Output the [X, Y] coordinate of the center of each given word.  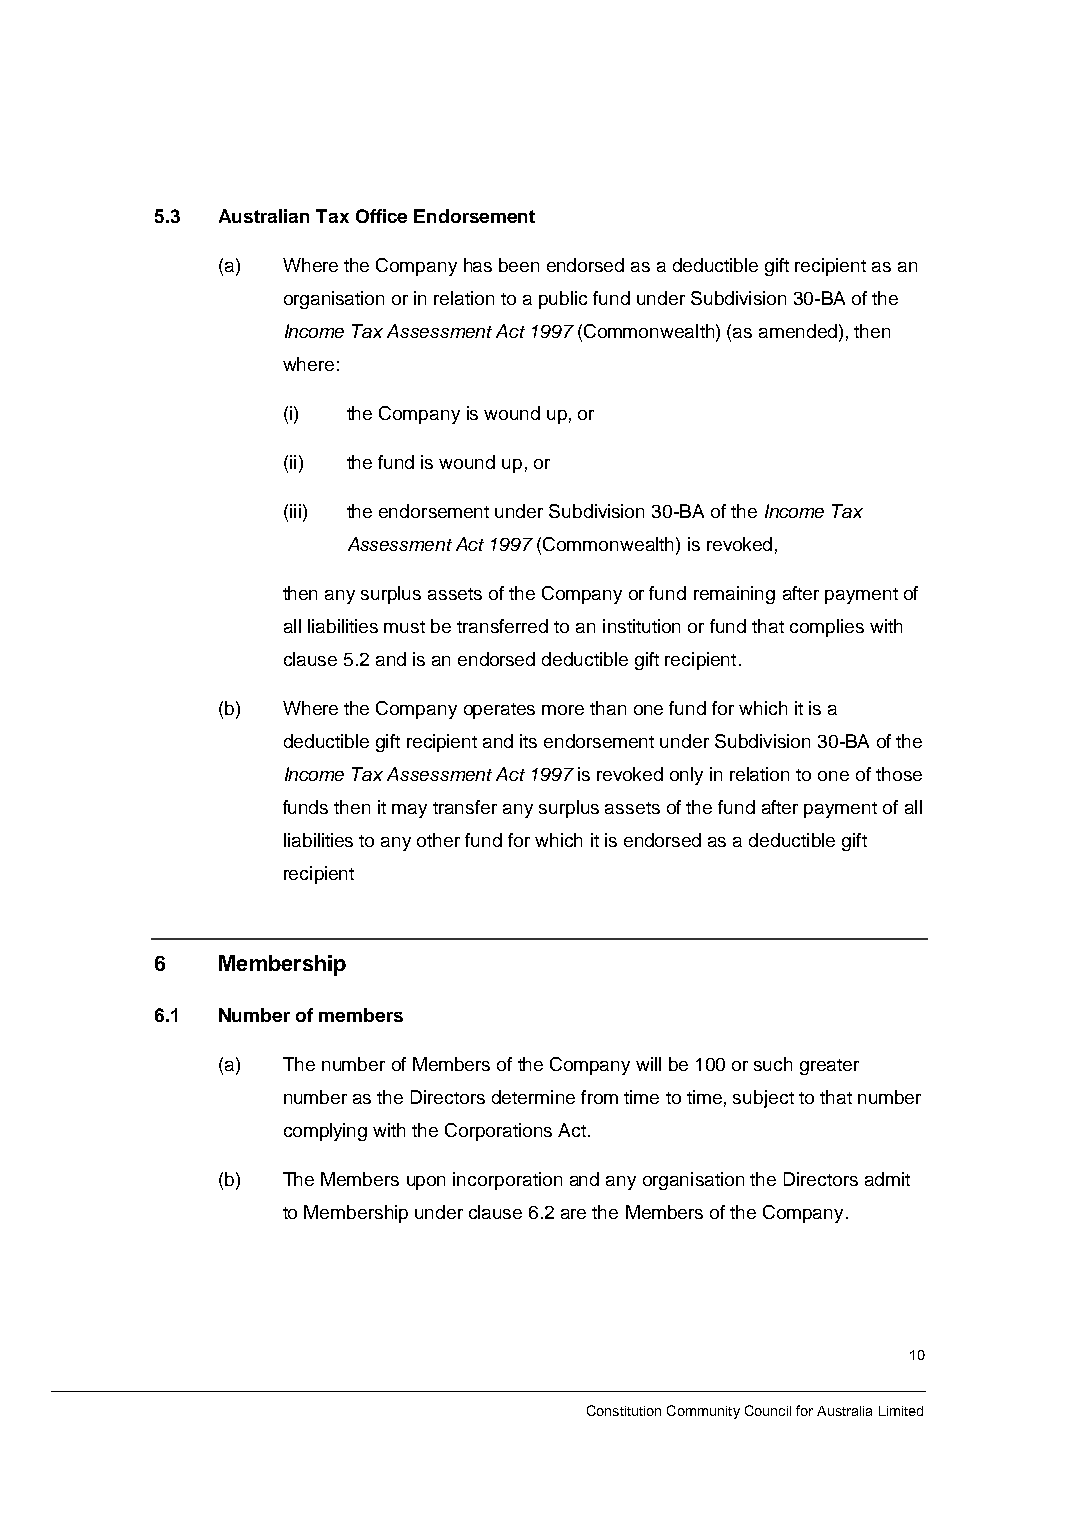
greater [829, 1067]
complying [325, 1132]
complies [827, 628]
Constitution [624, 1410]
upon [426, 1183]
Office [381, 216]
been [519, 265]
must [404, 627]
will [648, 1064]
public [563, 300]
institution [641, 626]
